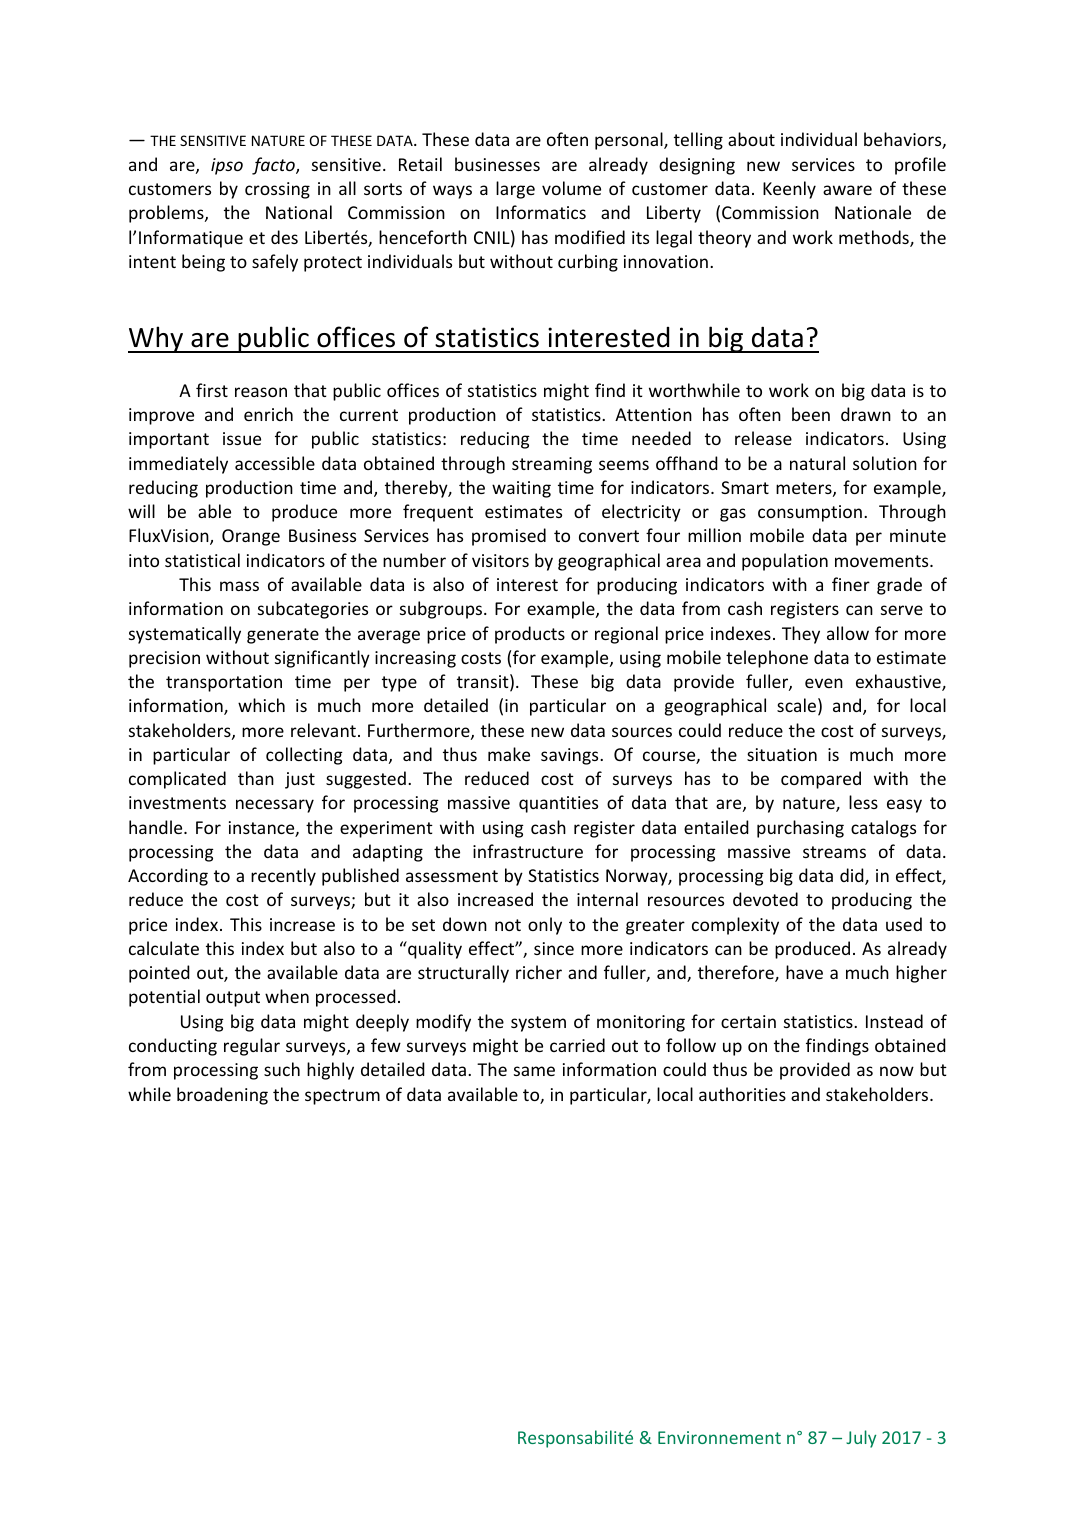 The height and width of the document is (1521, 1075). I want to click on Environnement, so click(719, 1437).
